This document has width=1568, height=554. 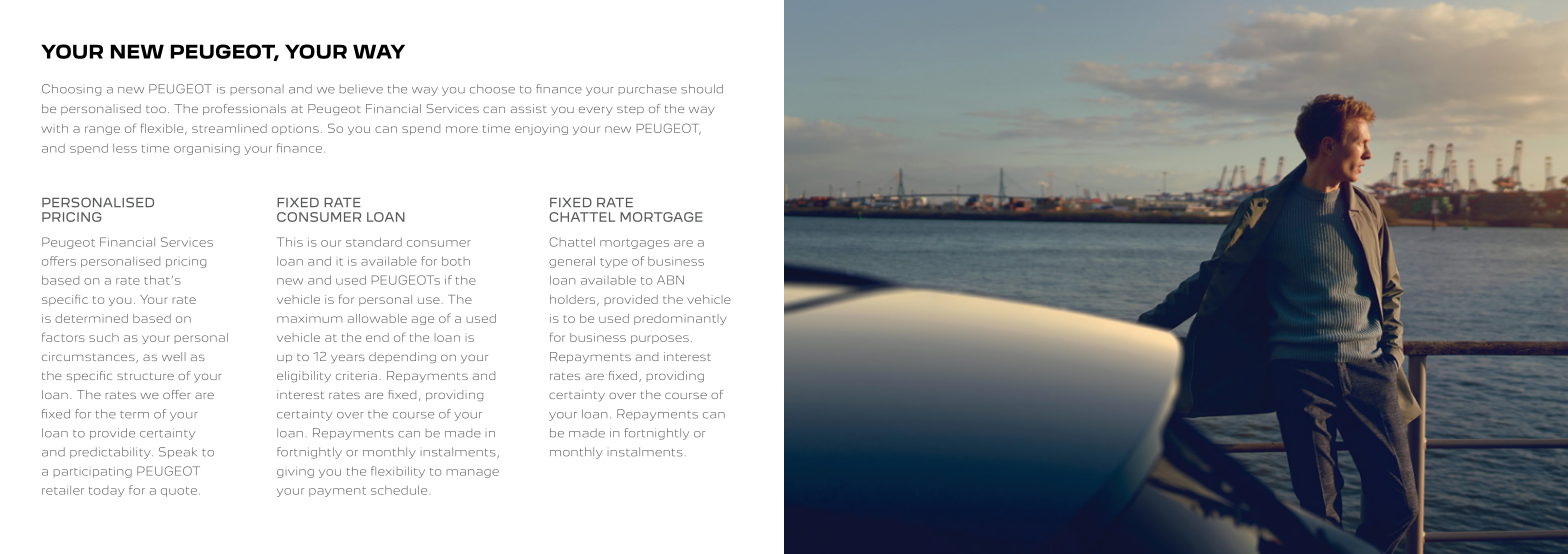 I want to click on standard, so click(x=374, y=242).
